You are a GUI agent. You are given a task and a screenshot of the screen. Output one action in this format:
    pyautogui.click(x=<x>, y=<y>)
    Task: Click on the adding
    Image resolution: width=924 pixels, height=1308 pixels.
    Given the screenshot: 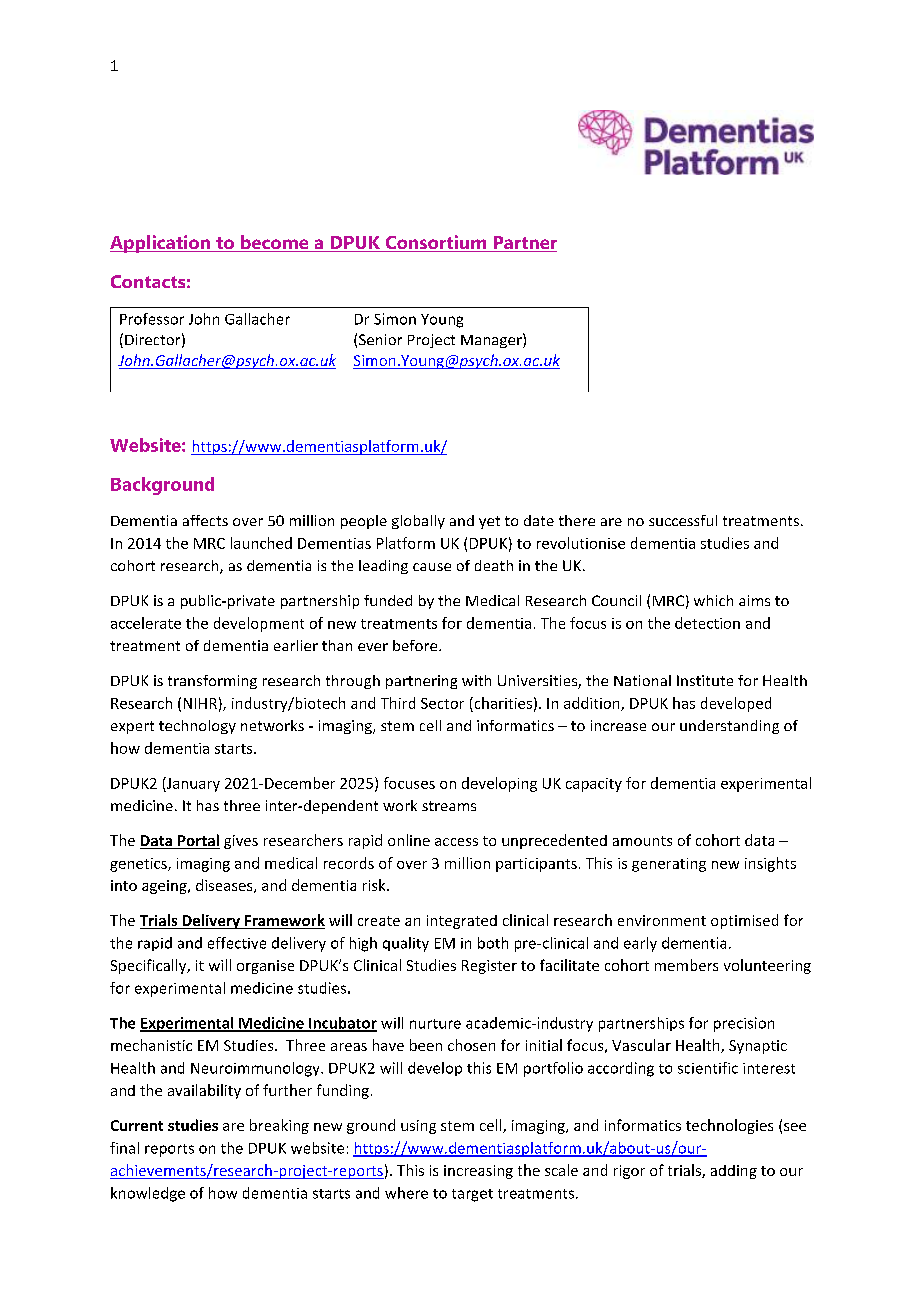 What is the action you would take?
    pyautogui.click(x=734, y=1172)
